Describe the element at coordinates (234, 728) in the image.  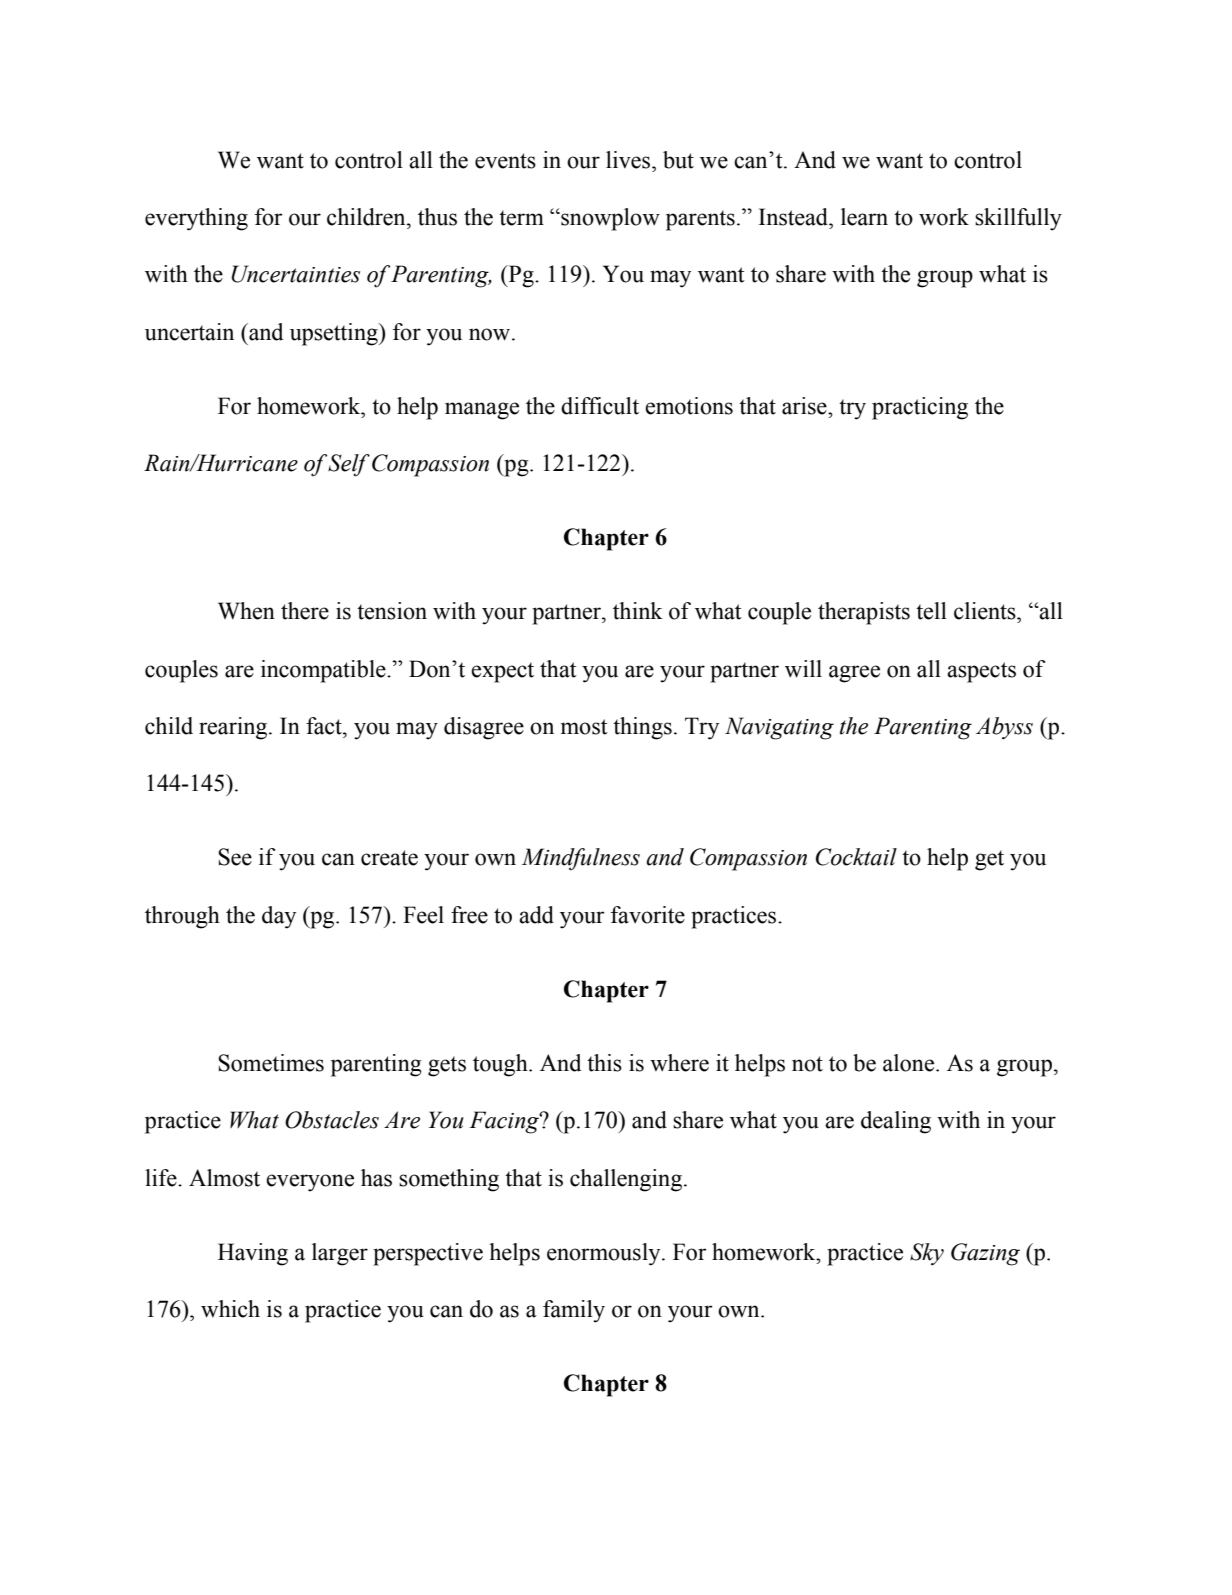
I see `rearing` at that location.
